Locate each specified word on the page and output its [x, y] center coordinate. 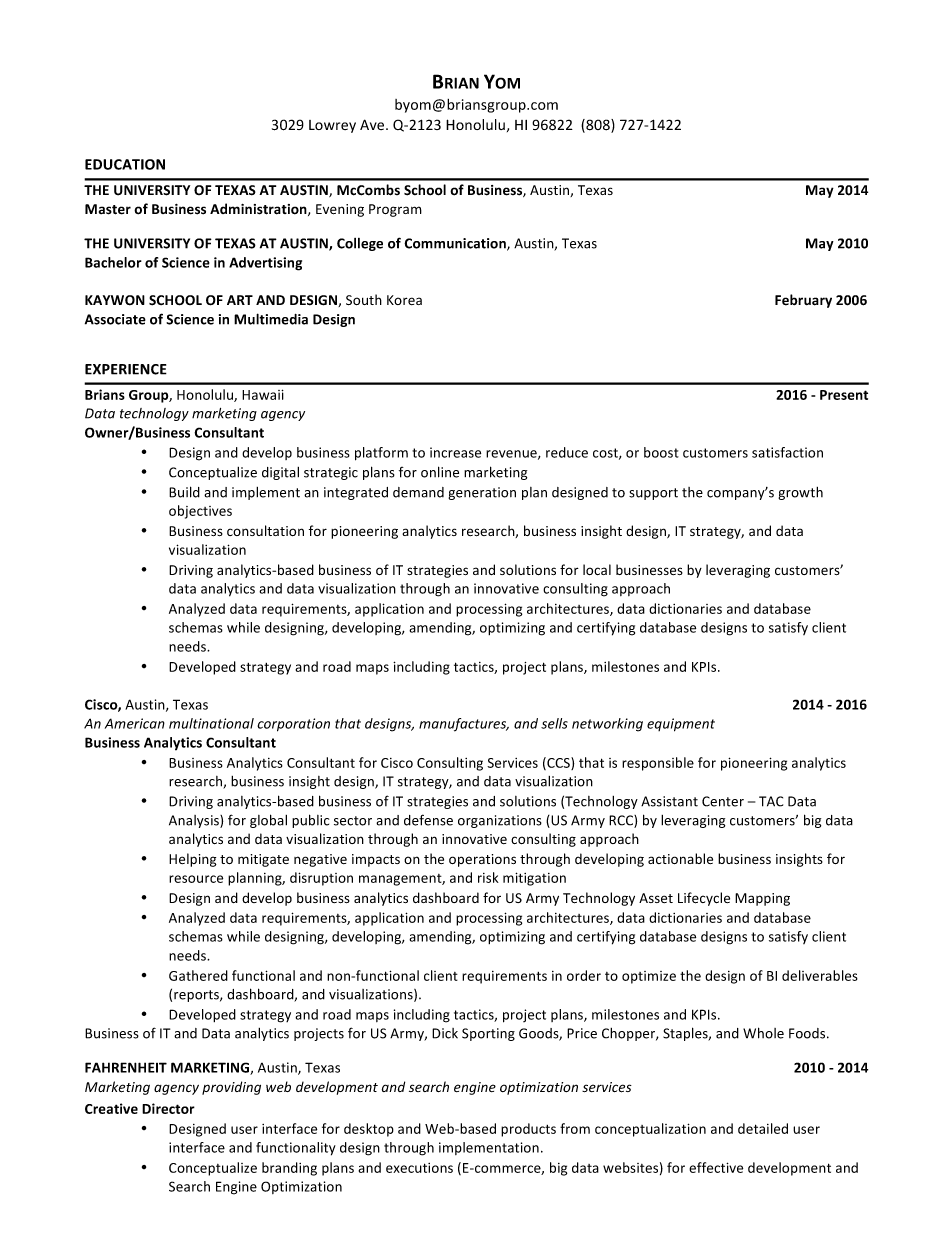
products [528, 1130]
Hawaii [263, 394]
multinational [211, 723]
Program [395, 210]
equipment [681, 725]
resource [196, 879]
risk [488, 877]
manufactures [464, 725]
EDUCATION [125, 164]
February [803, 301]
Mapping [762, 899]
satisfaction [787, 452]
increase [455, 452]
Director [168, 1108]
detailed [763, 1128]
